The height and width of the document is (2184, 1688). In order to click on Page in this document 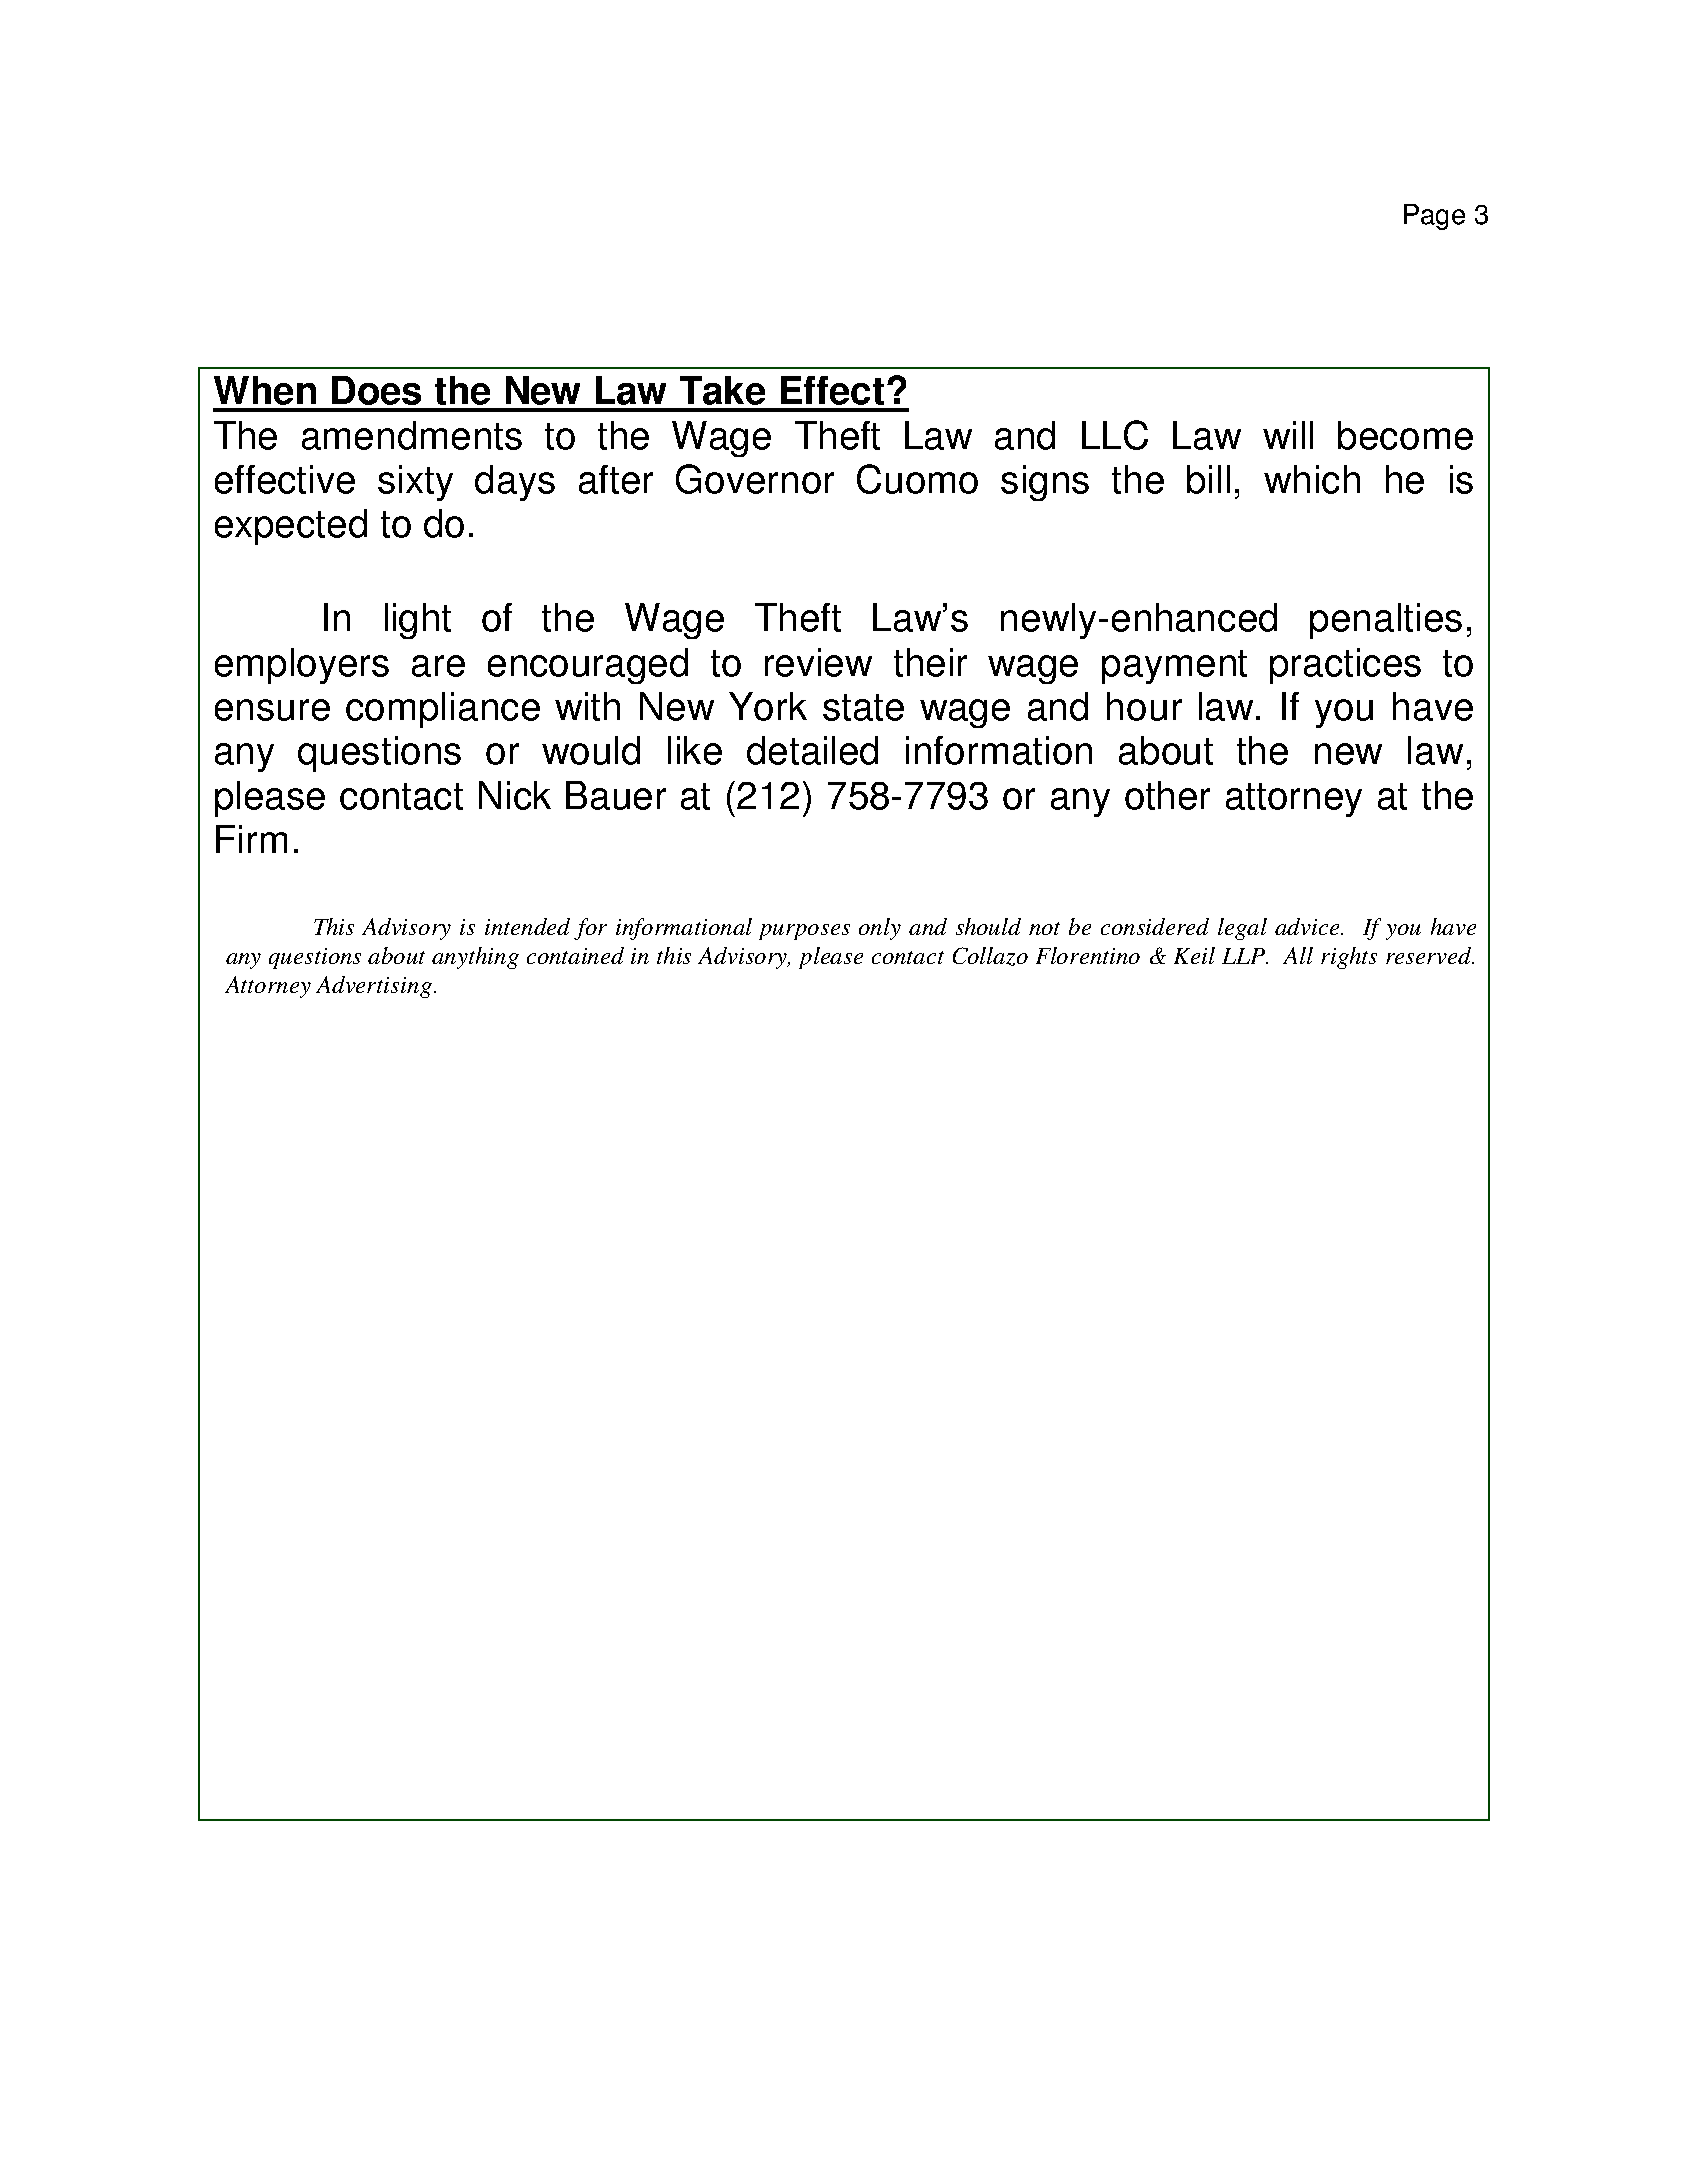, I will do `click(1434, 217)`.
